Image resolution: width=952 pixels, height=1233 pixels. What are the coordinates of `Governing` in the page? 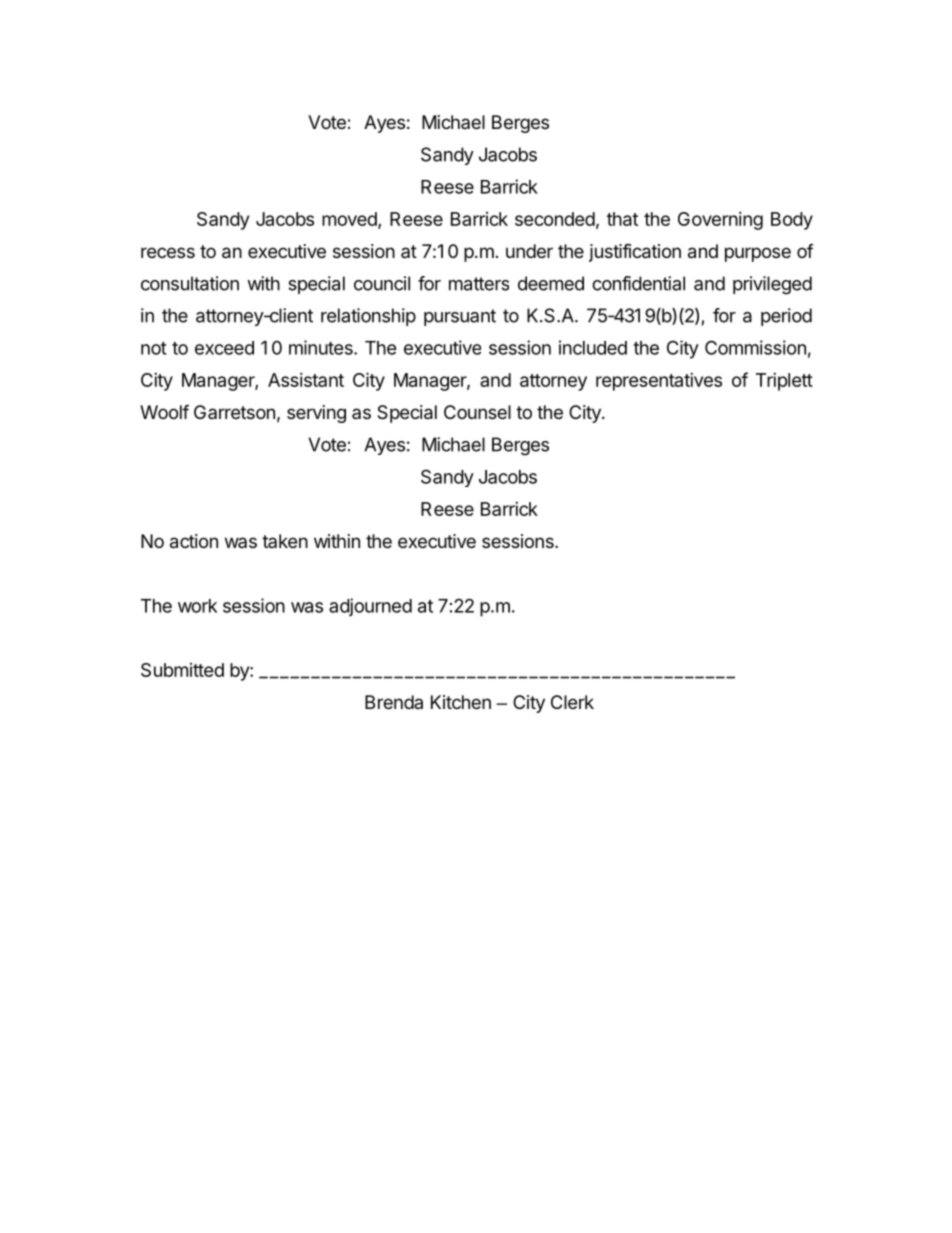 It's located at (720, 221).
